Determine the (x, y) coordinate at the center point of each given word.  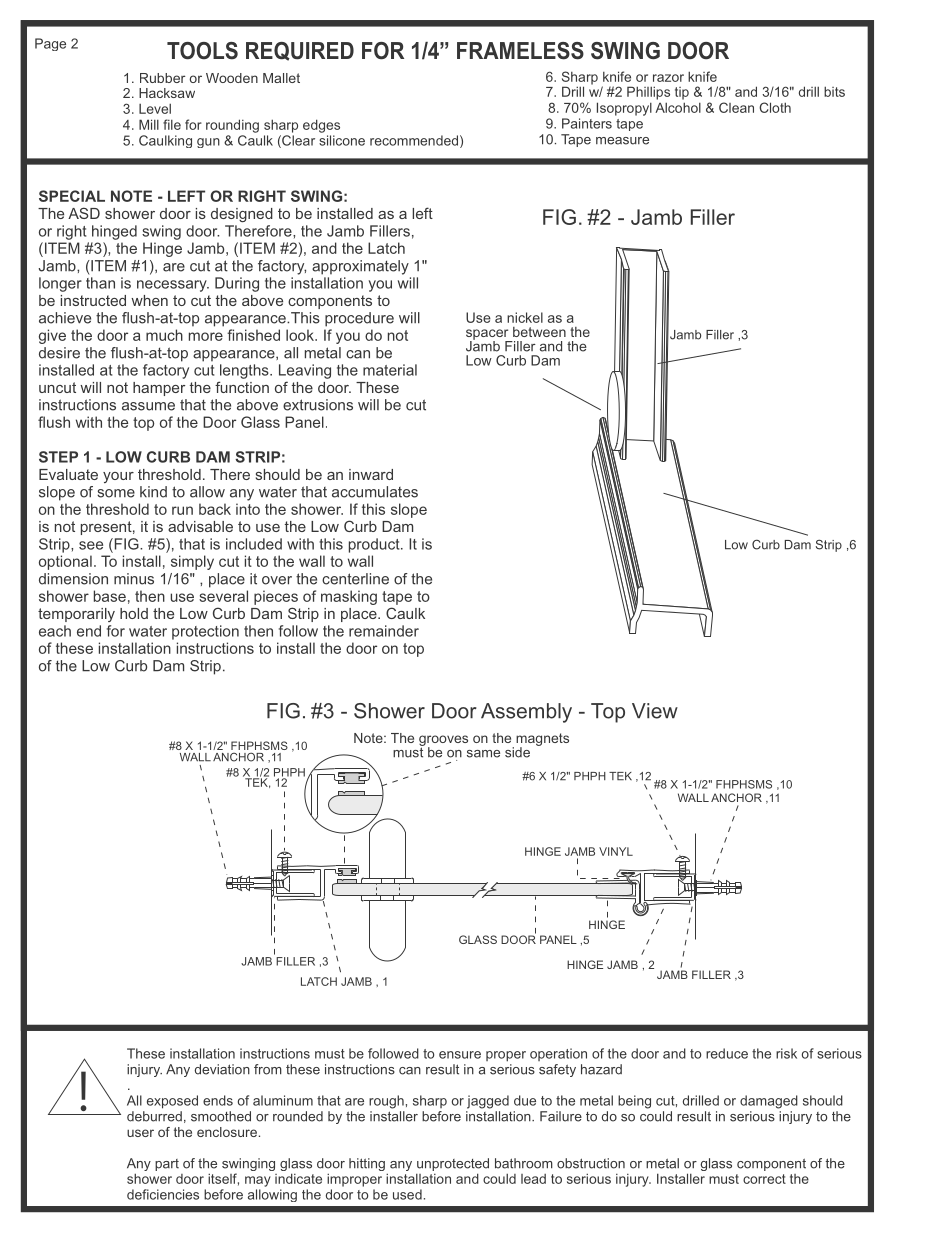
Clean (736, 107)
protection (205, 632)
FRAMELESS (520, 51)
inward (371, 474)
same (483, 754)
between (539, 332)
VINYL (616, 851)
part (167, 1165)
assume (148, 406)
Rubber (162, 78)
